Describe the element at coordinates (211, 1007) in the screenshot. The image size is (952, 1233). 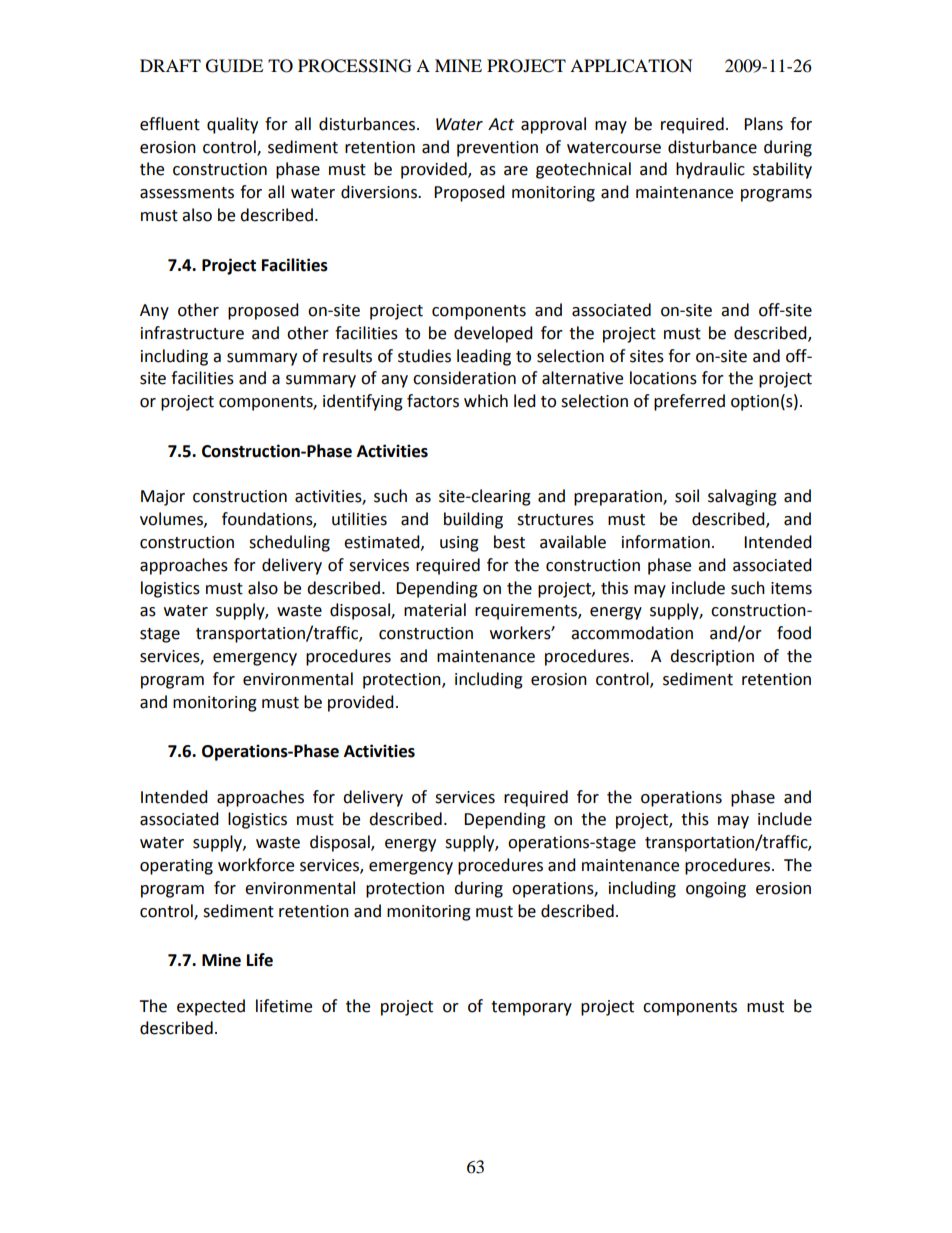
I see `expected` at that location.
